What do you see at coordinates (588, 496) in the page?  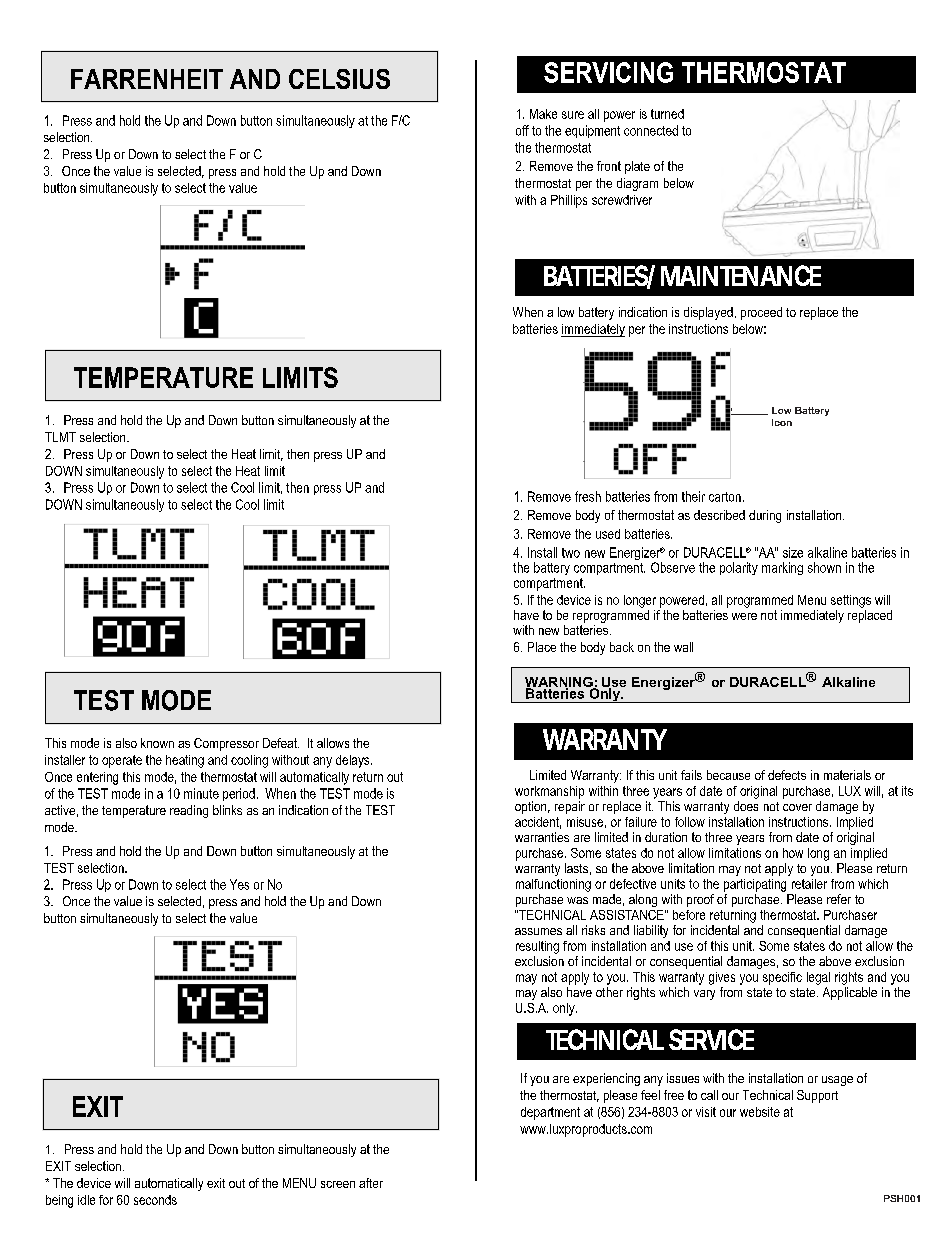 I see `fresh` at bounding box center [588, 496].
